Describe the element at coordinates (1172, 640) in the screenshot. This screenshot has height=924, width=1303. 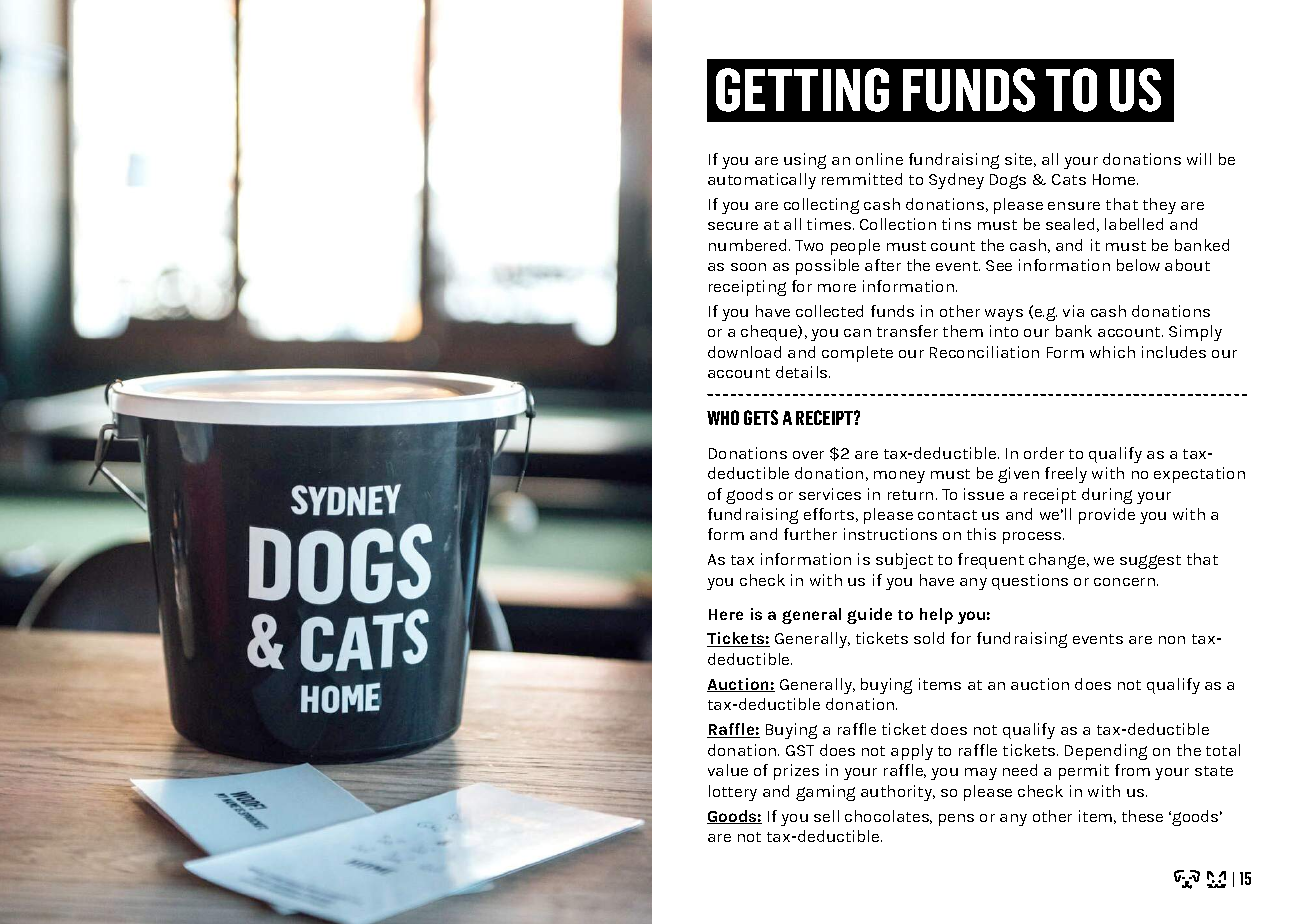
I see `non` at that location.
